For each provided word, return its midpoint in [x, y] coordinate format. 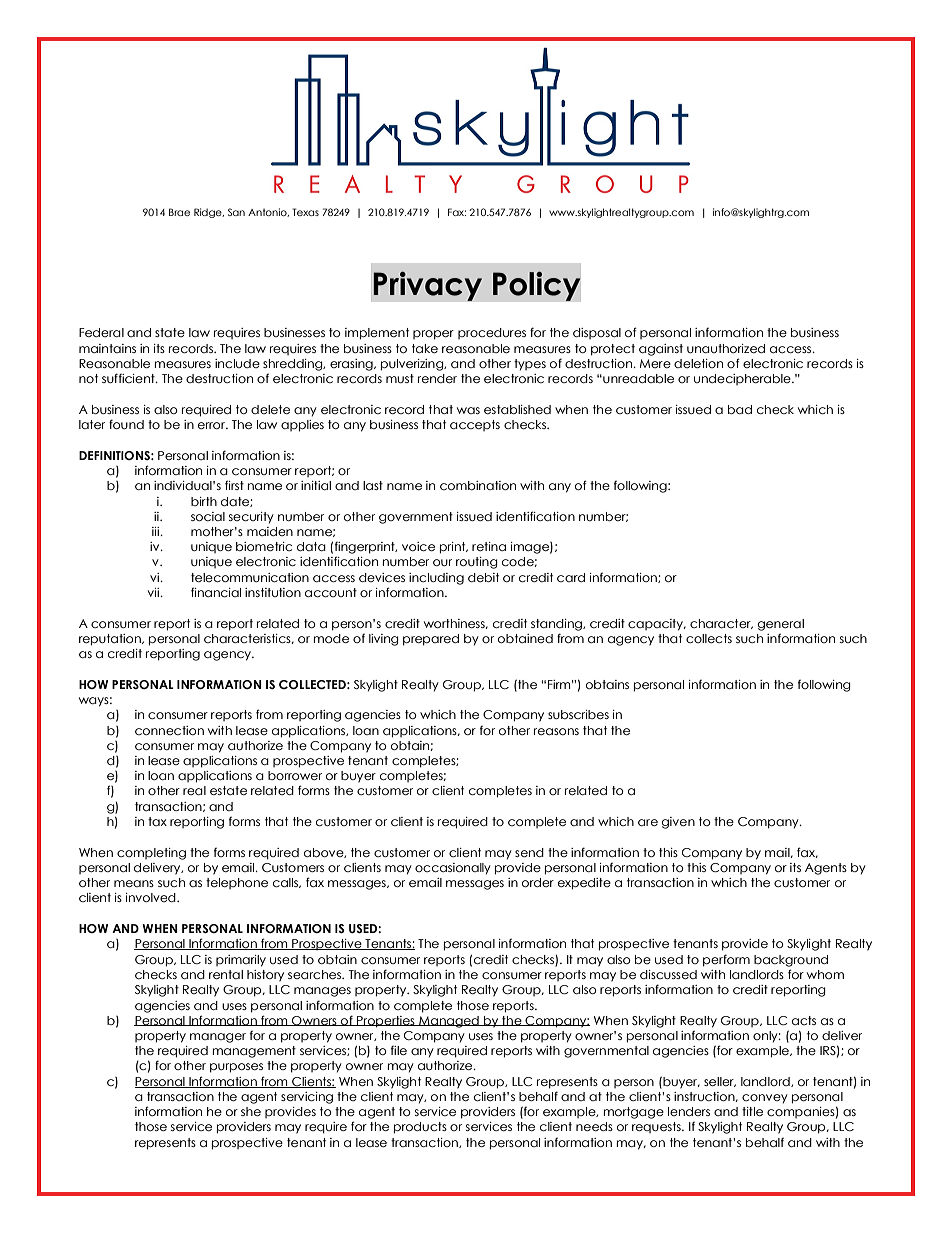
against [661, 350]
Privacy [427, 286]
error [212, 425]
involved [152, 897]
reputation [111, 640]
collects [709, 638]
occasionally [453, 869]
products [420, 1128]
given [678, 823]
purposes [236, 1068]
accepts [475, 425]
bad [740, 409]
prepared [431, 640]
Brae [179, 212]
